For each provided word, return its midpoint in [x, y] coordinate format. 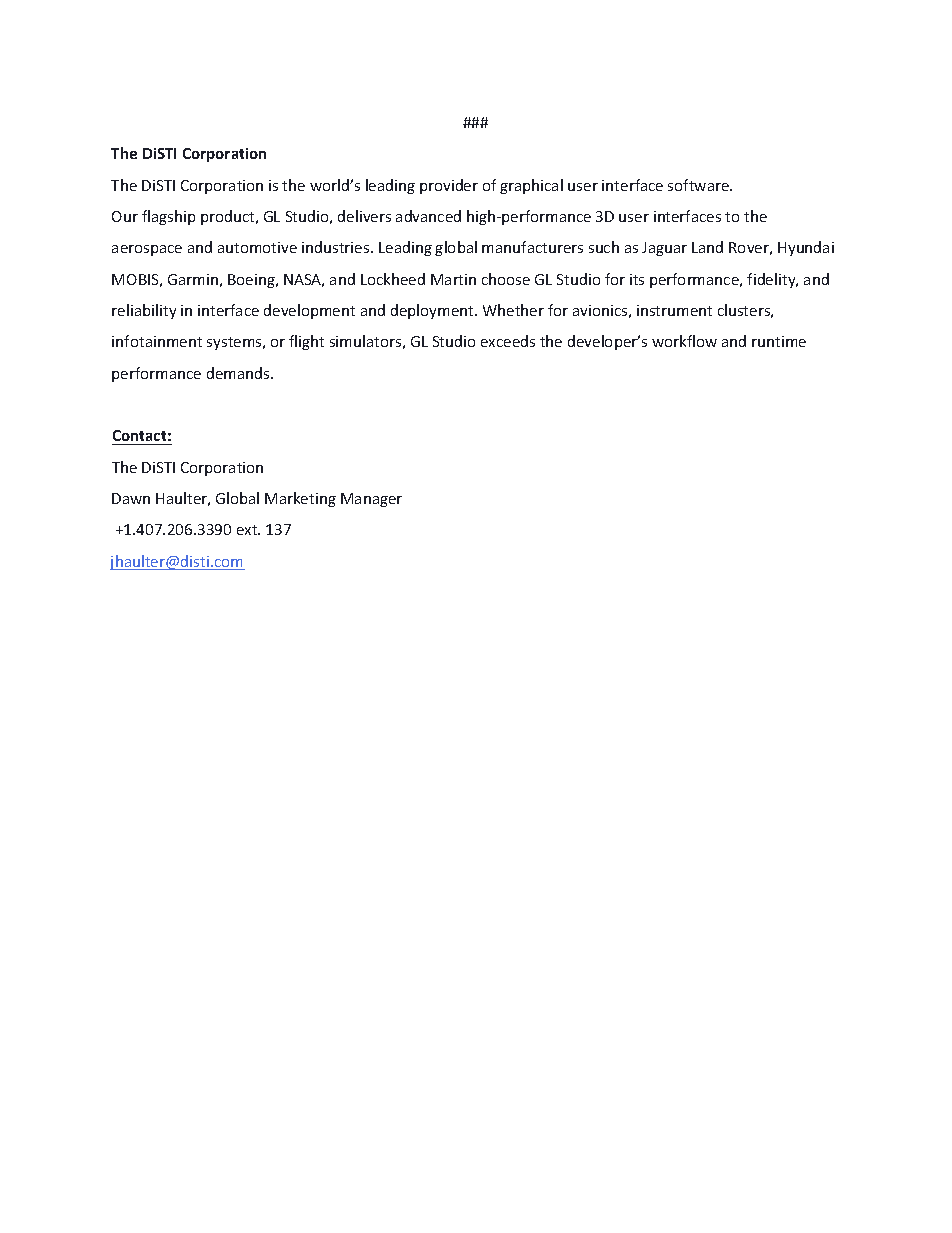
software [699, 185]
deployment [433, 311]
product [229, 217]
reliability [144, 311]
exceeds [508, 341]
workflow [684, 341]
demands [239, 373]
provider [449, 186]
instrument [674, 310]
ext [248, 530]
